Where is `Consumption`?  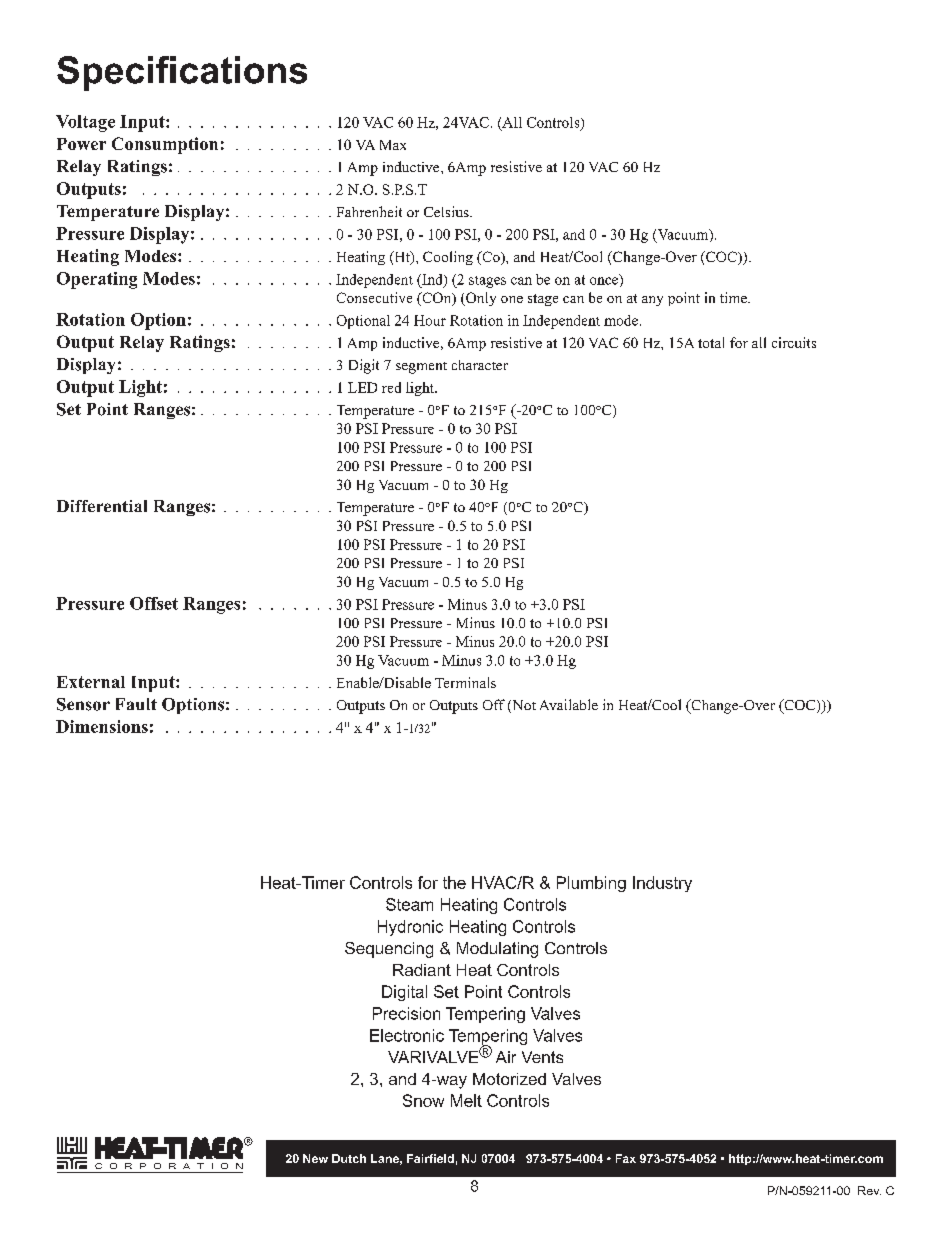
Consumption is located at coordinates (165, 145).
